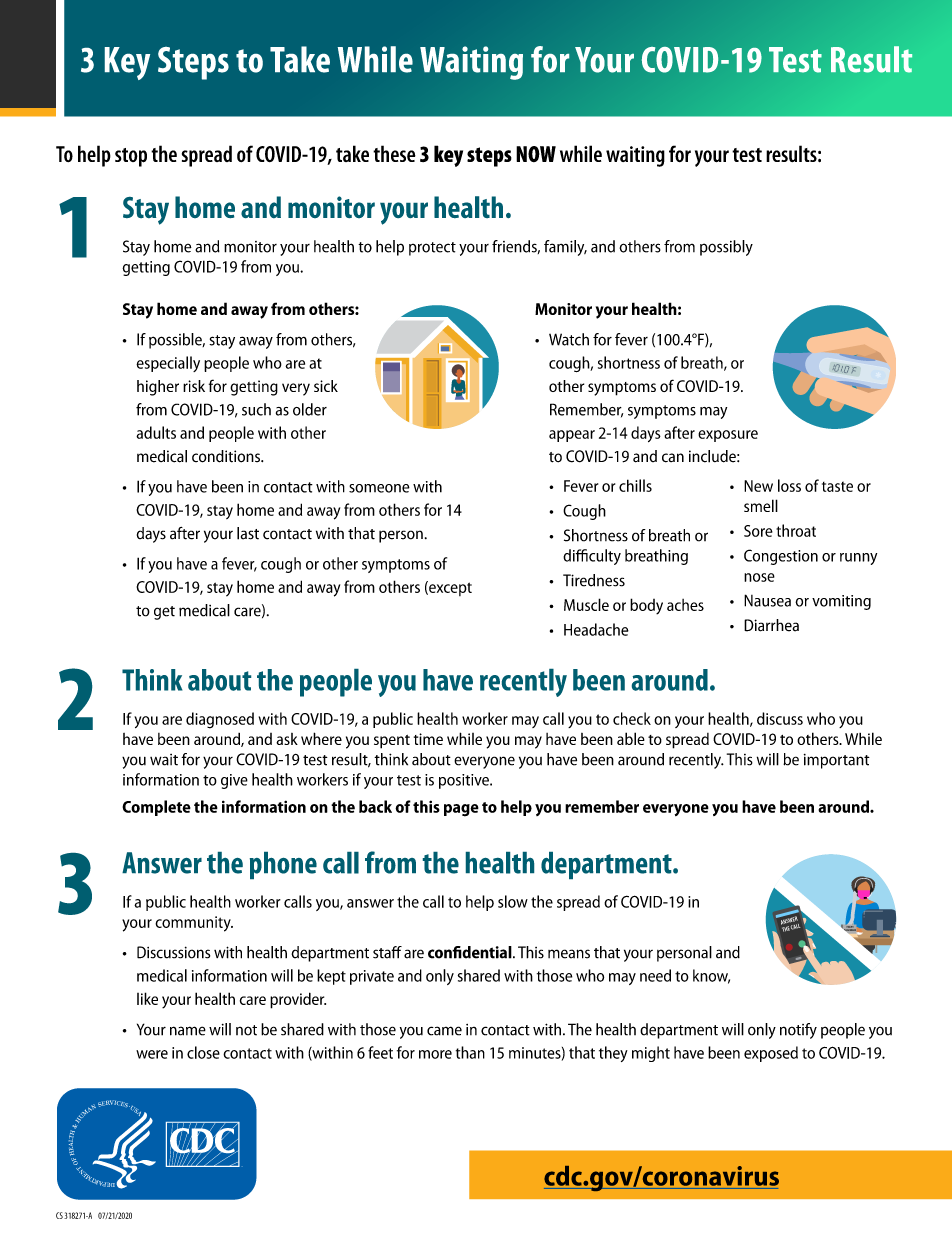 The height and width of the screenshot is (1233, 952). Describe the element at coordinates (394, 153) in the screenshot. I see `these` at that location.
